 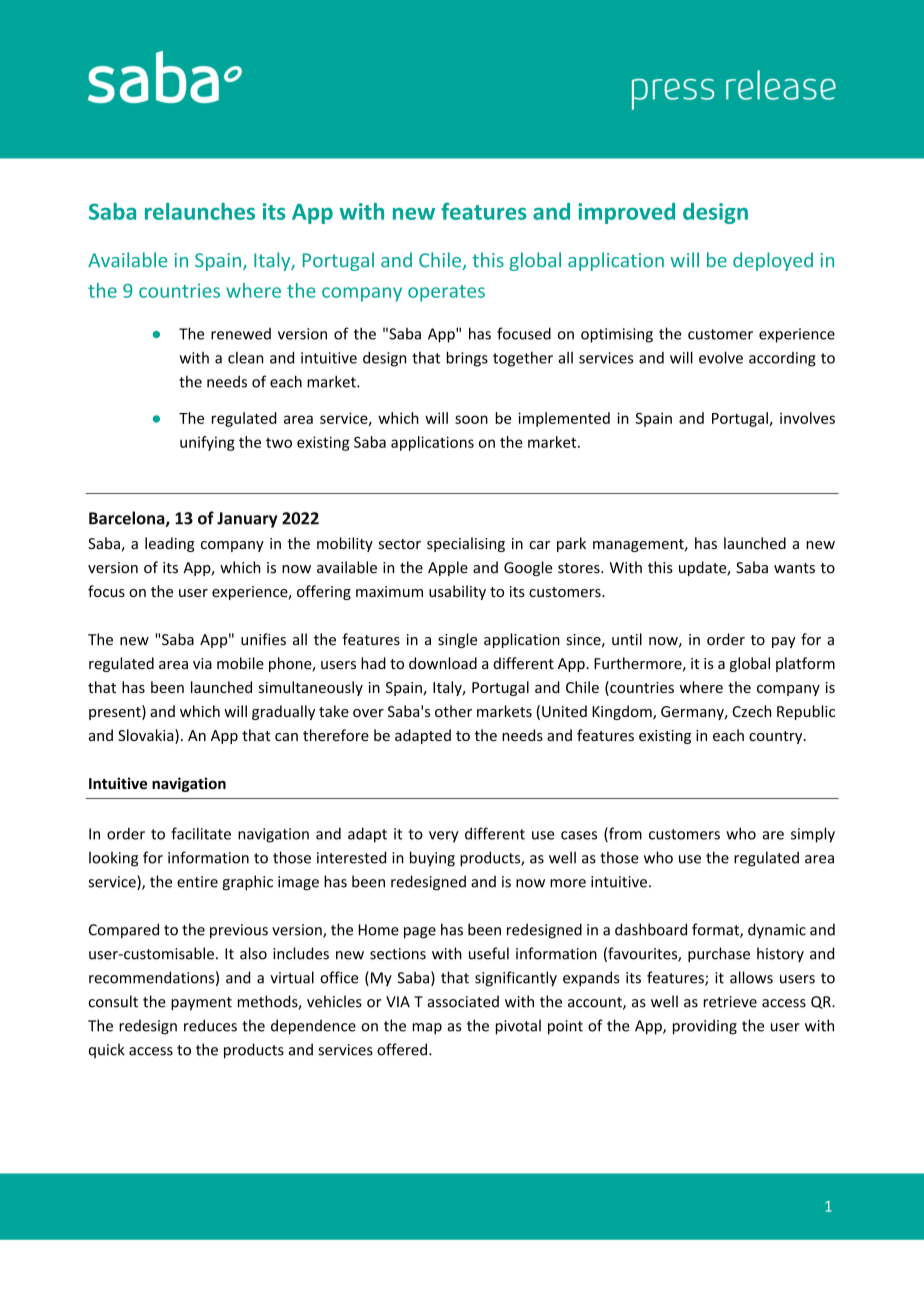 What do you see at coordinates (207, 443) in the screenshot?
I see `unifying` at bounding box center [207, 443].
